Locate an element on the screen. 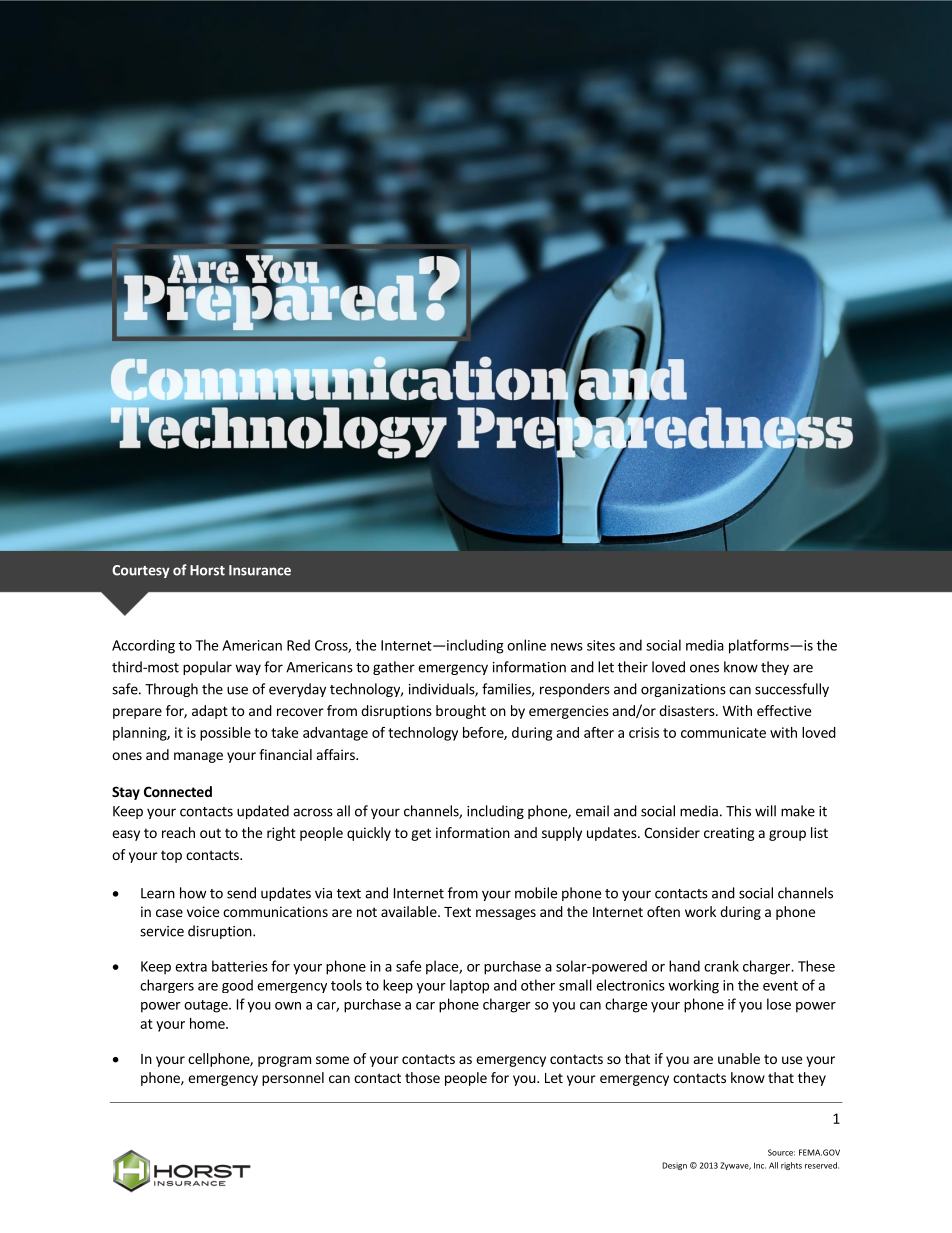 The image size is (952, 1233). Horst is located at coordinates (207, 570).
